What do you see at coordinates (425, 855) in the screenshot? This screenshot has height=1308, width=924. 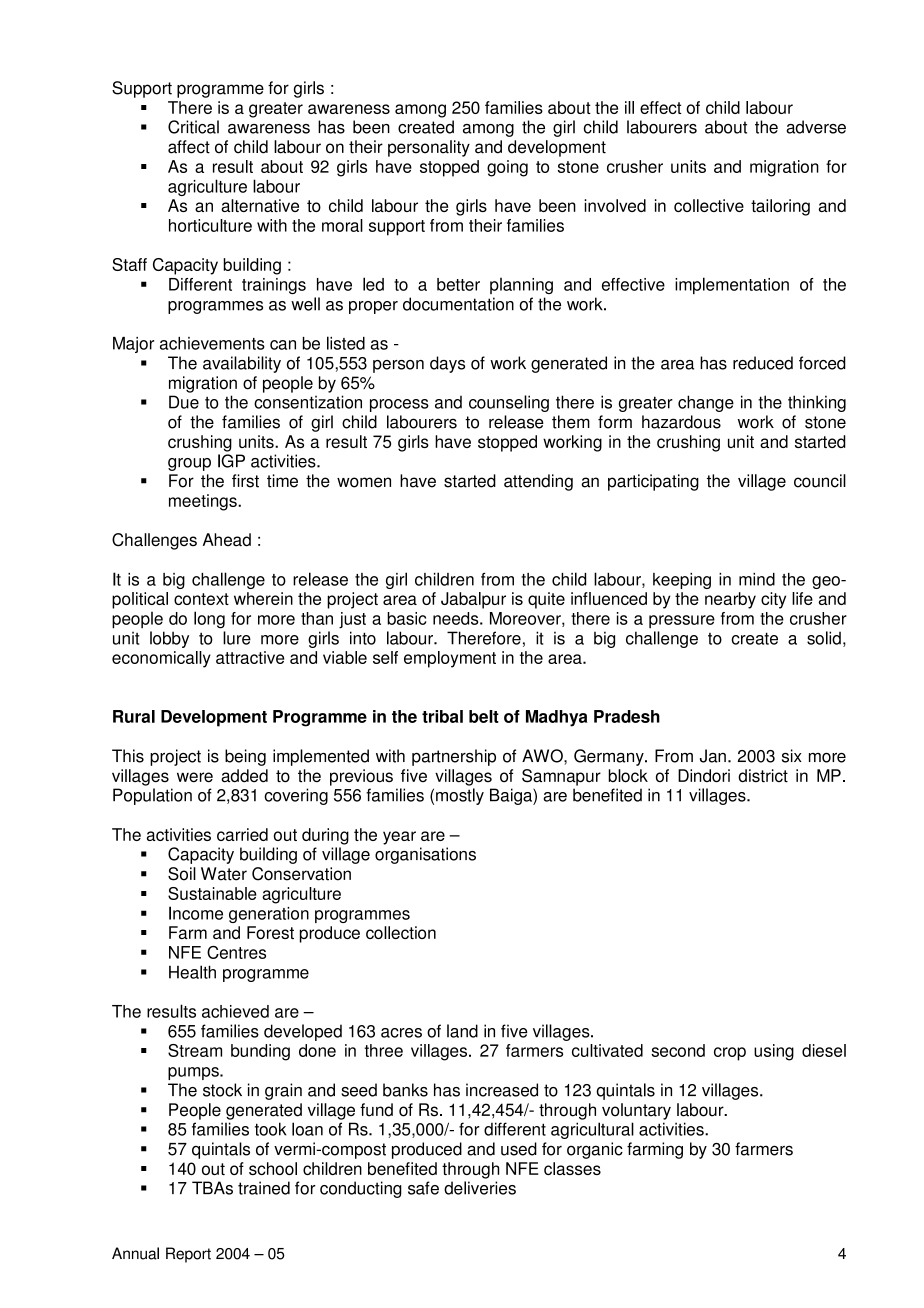 I see `organisations` at bounding box center [425, 855].
